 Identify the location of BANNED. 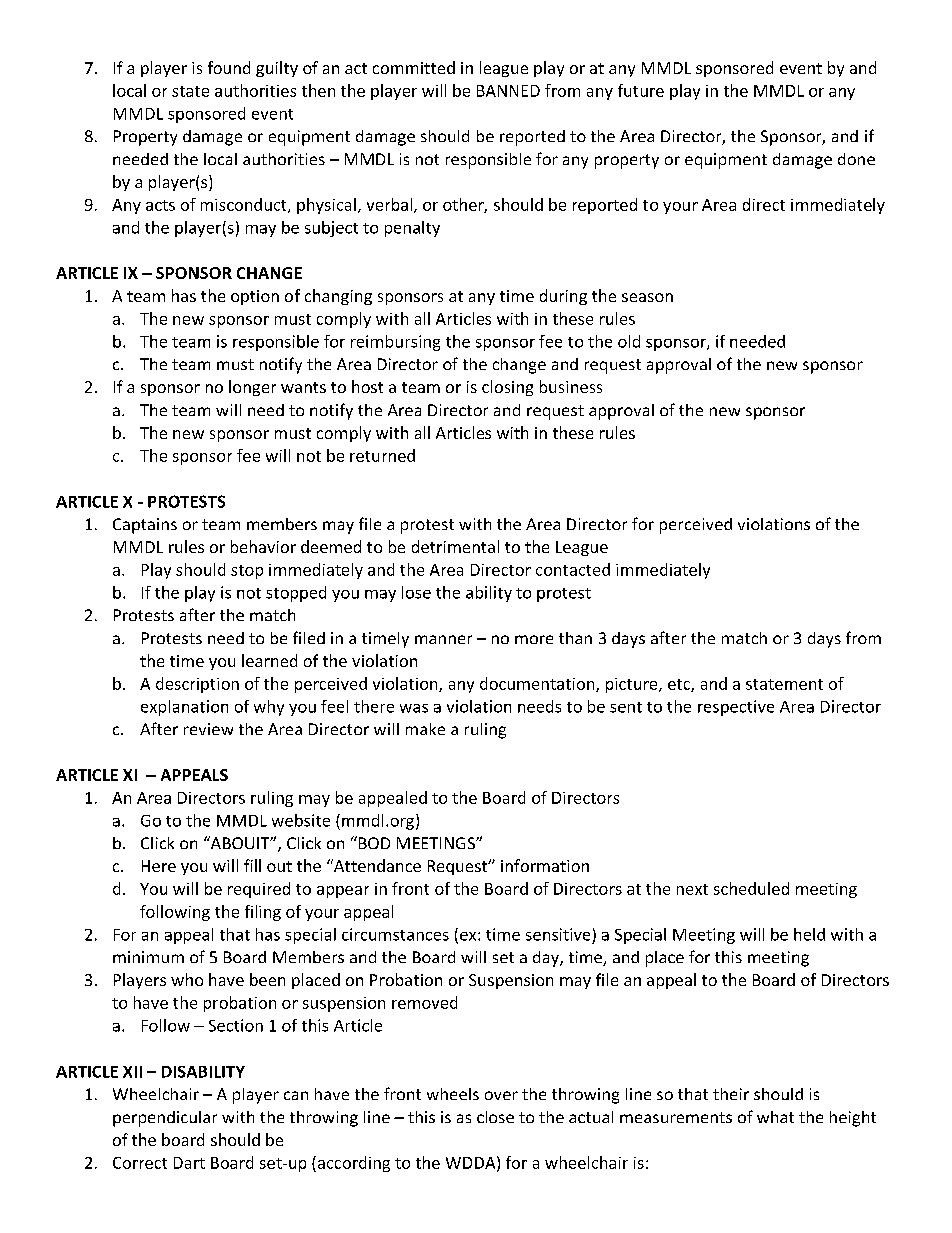
(508, 91).
